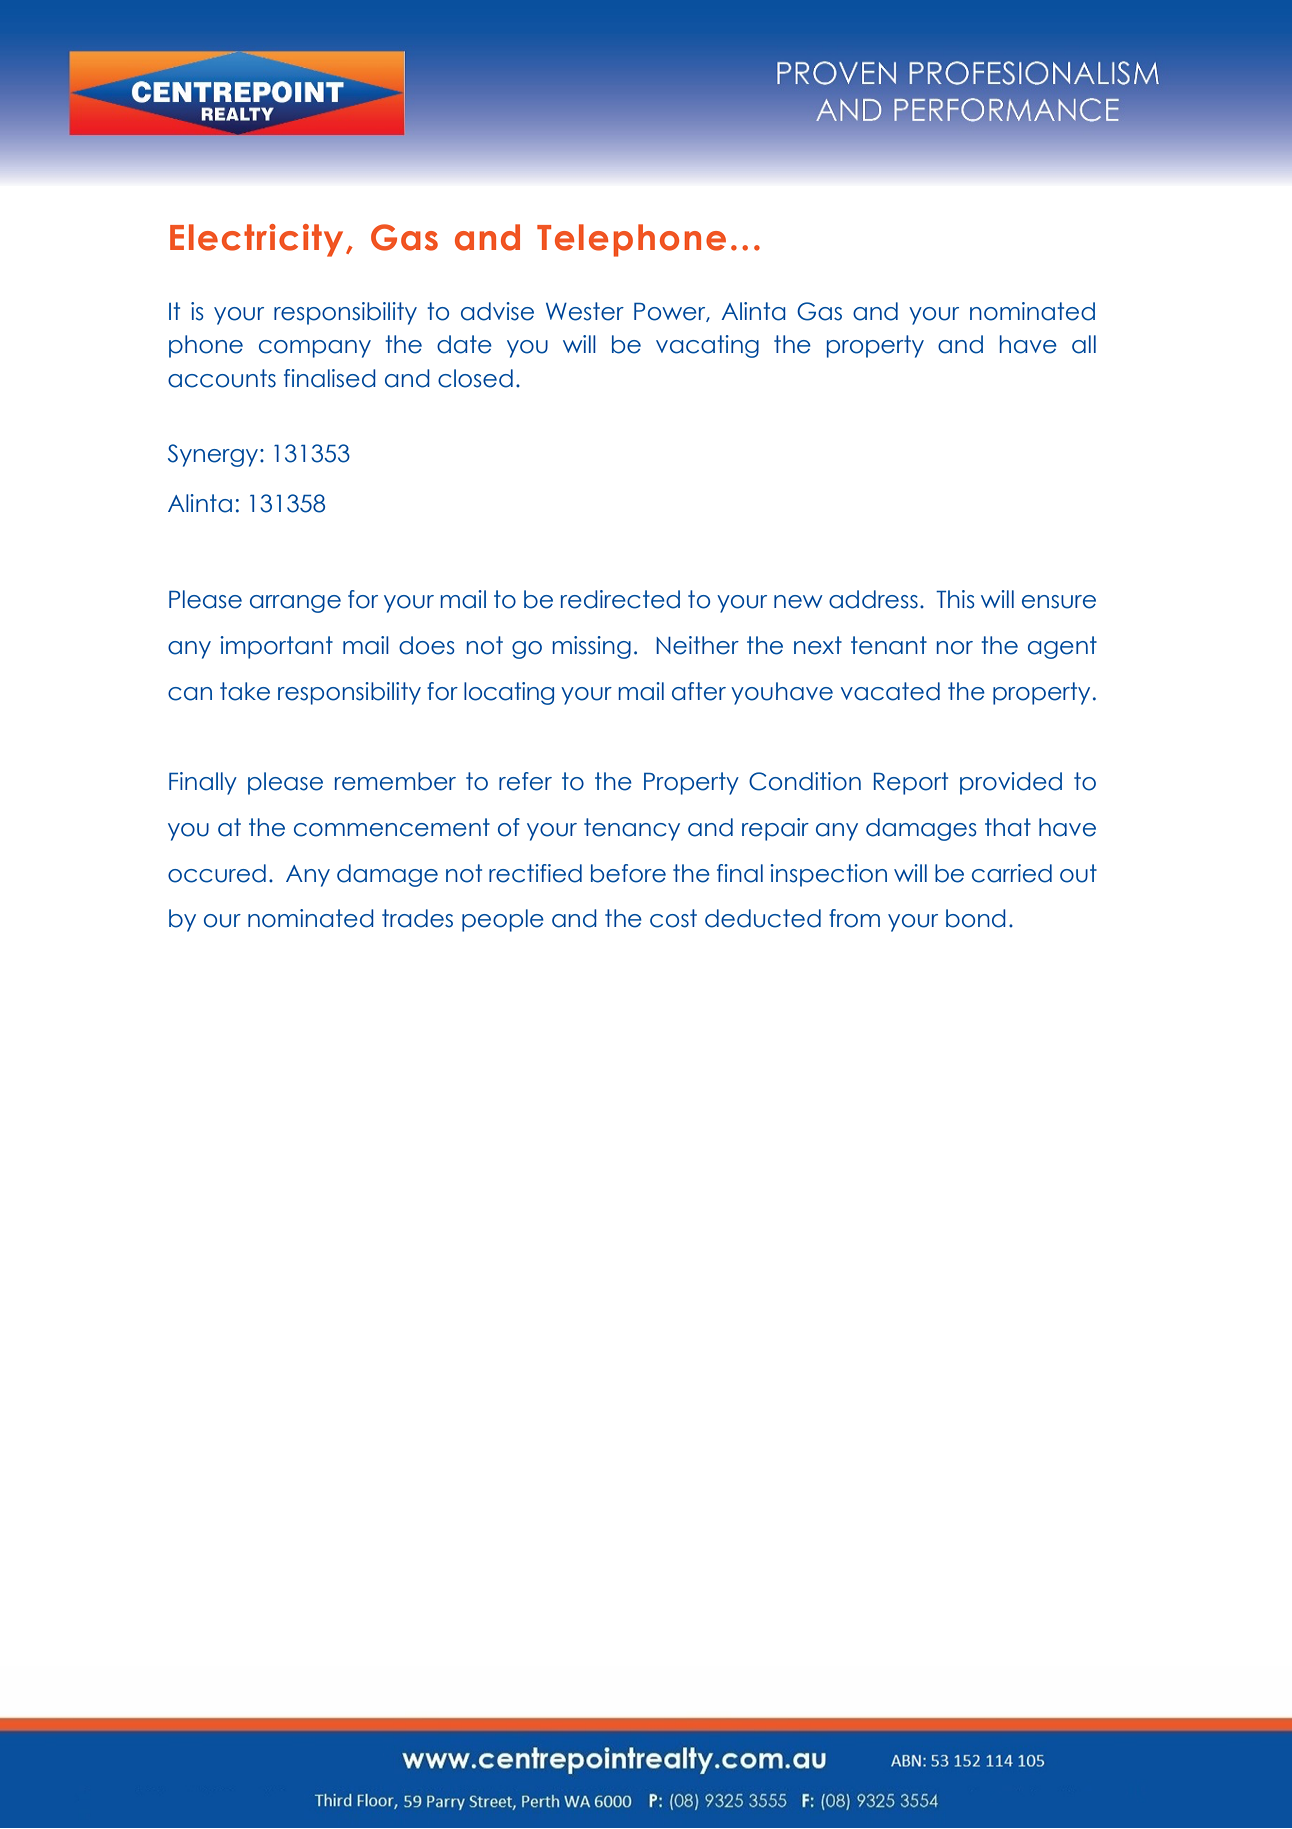  I want to click on Electricity, so click(256, 240).
